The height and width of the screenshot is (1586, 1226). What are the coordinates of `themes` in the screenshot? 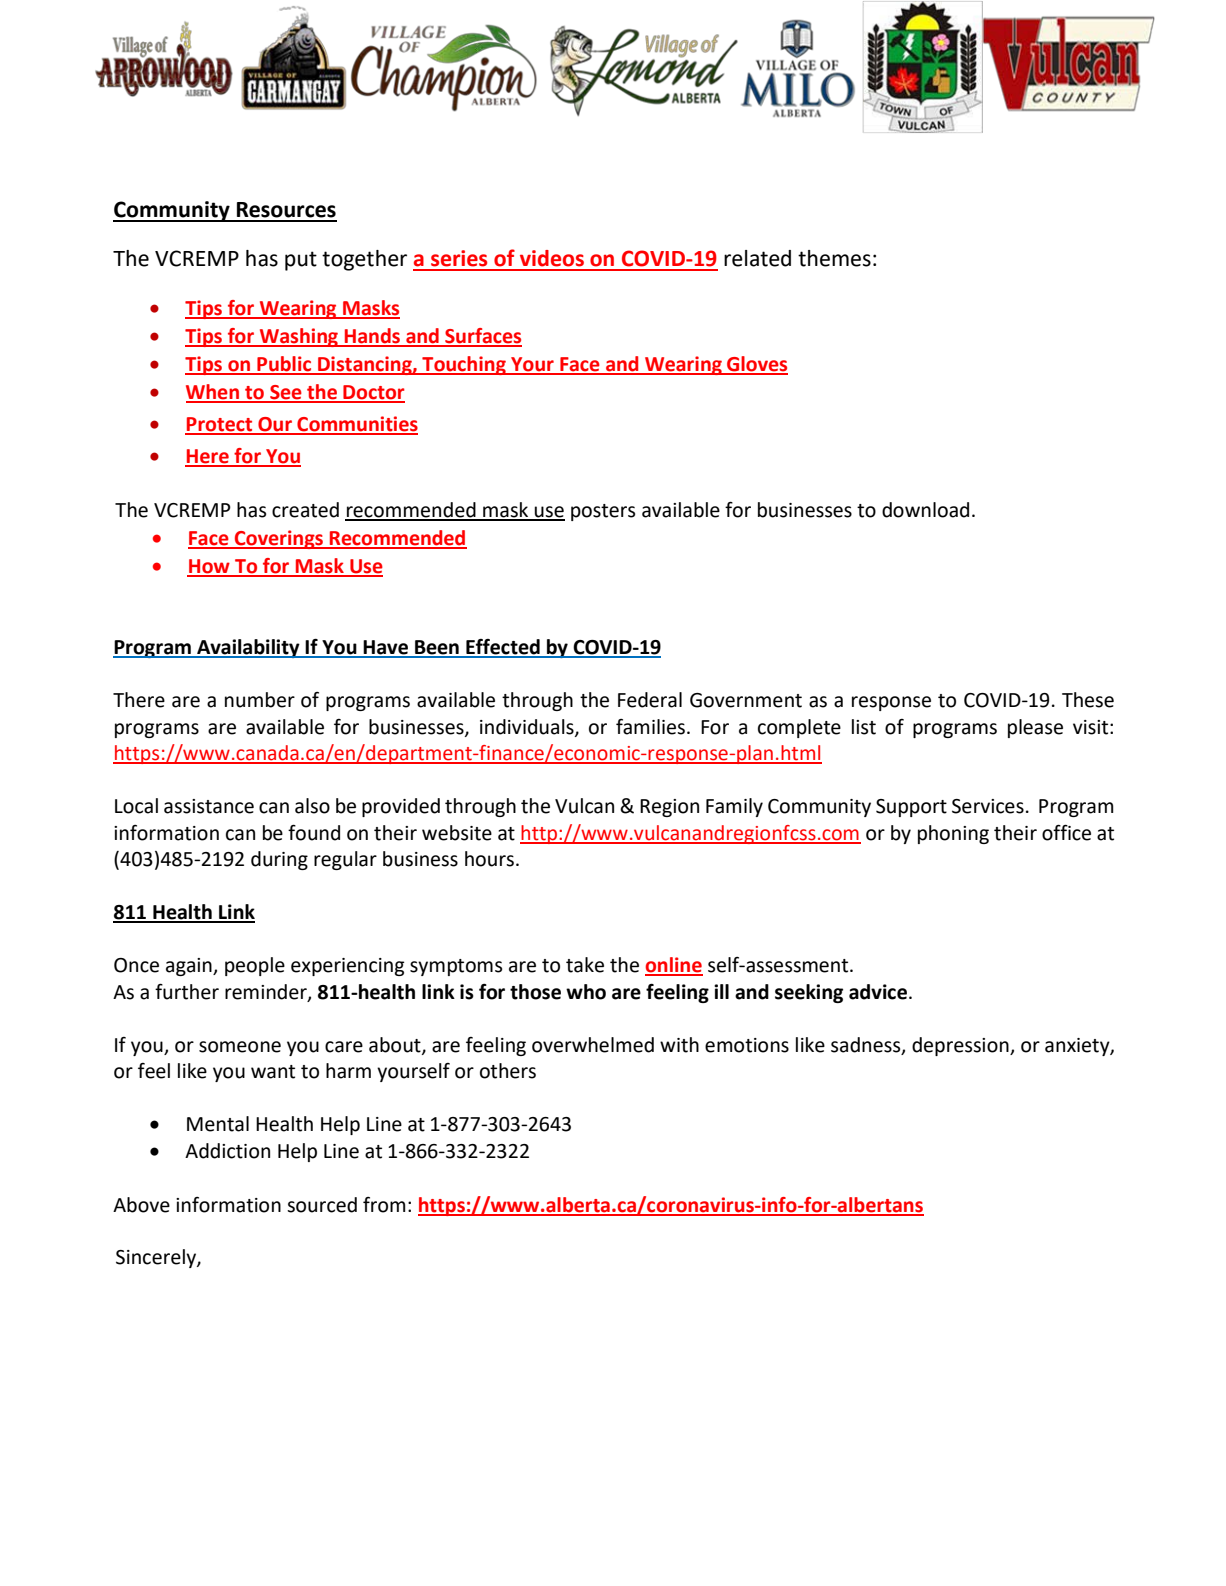 It's located at (834, 258).
